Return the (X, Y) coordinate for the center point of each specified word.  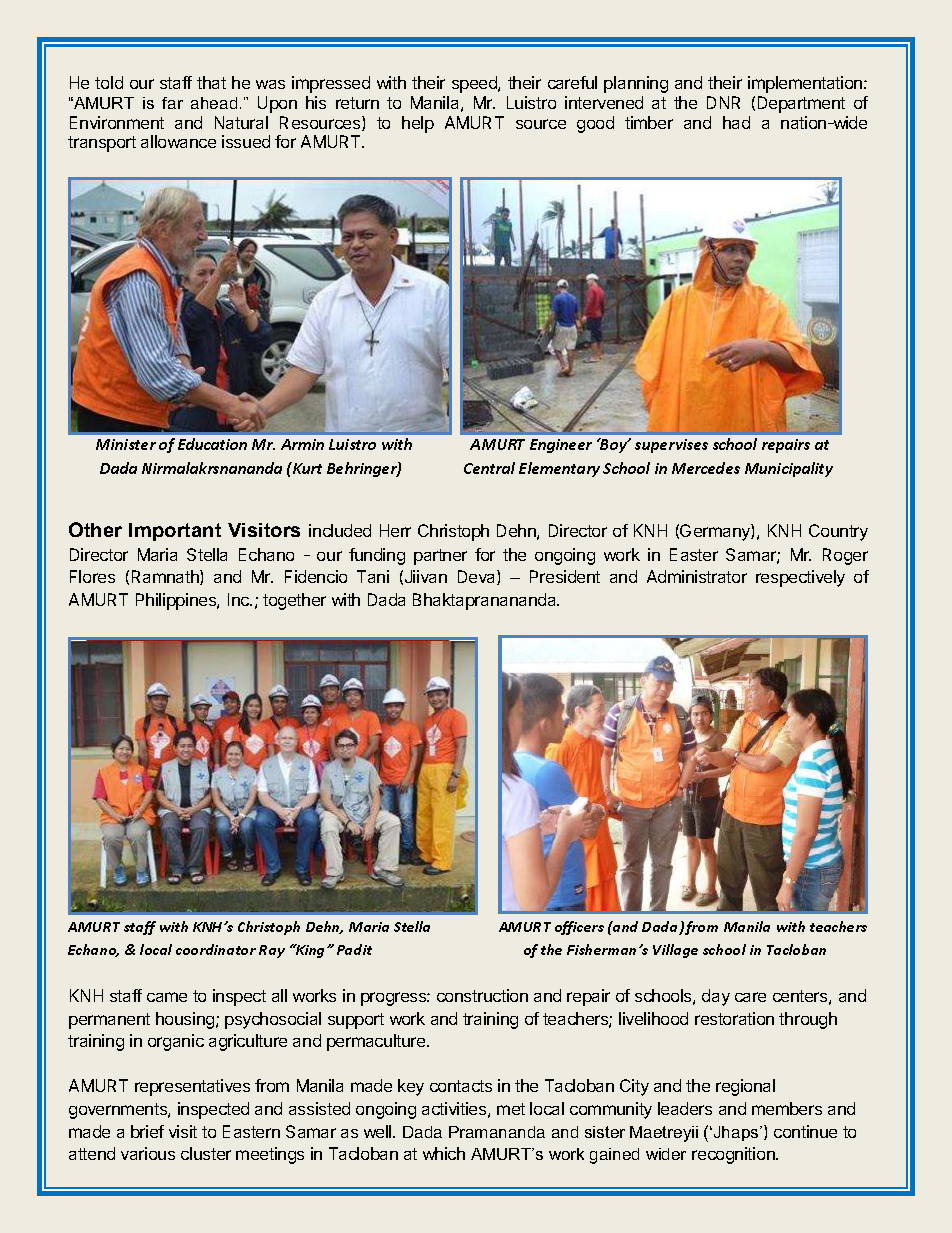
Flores (92, 576)
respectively (800, 578)
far (172, 103)
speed (475, 84)
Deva (478, 577)
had (736, 122)
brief (147, 1131)
